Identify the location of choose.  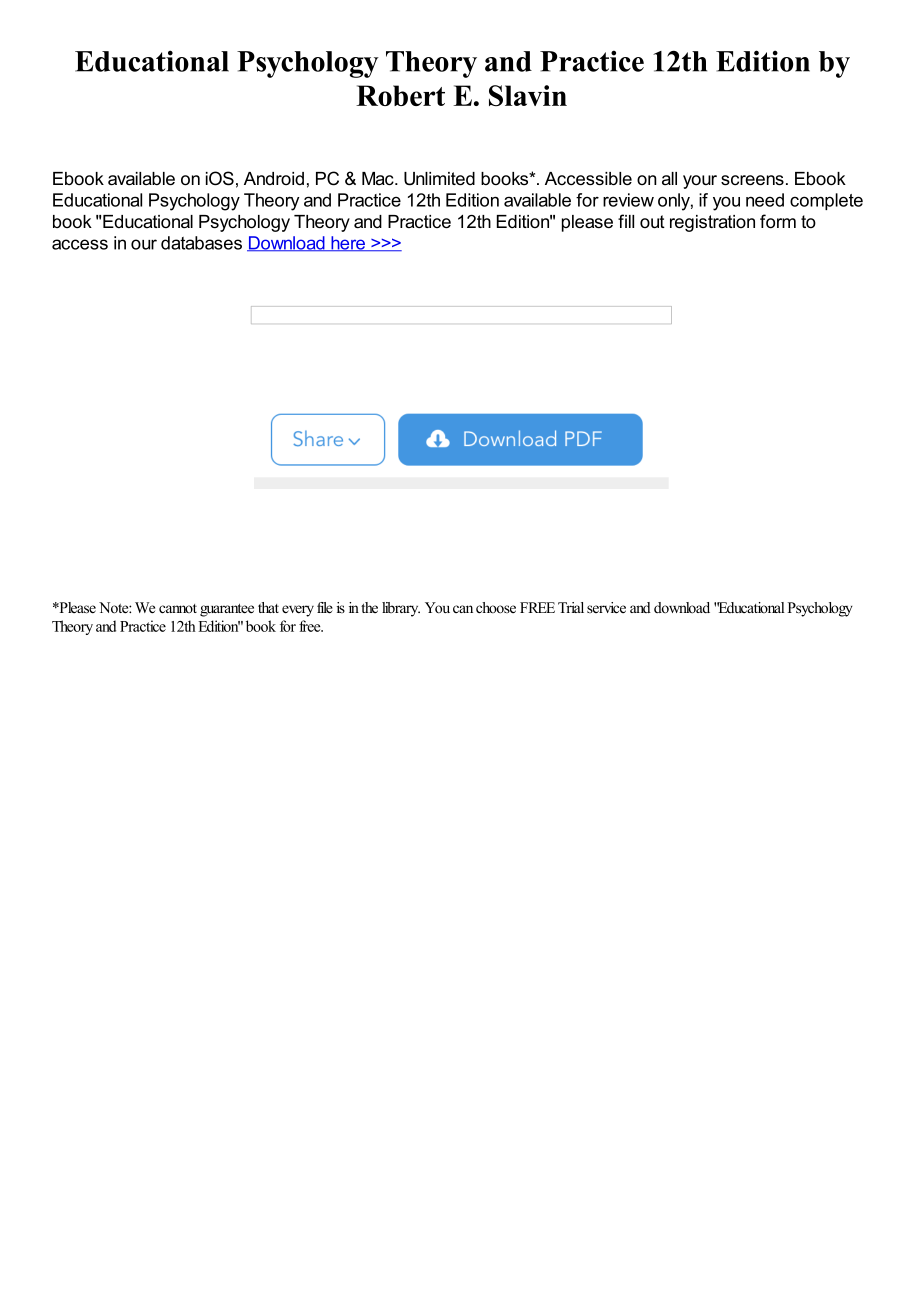
(496, 607).
